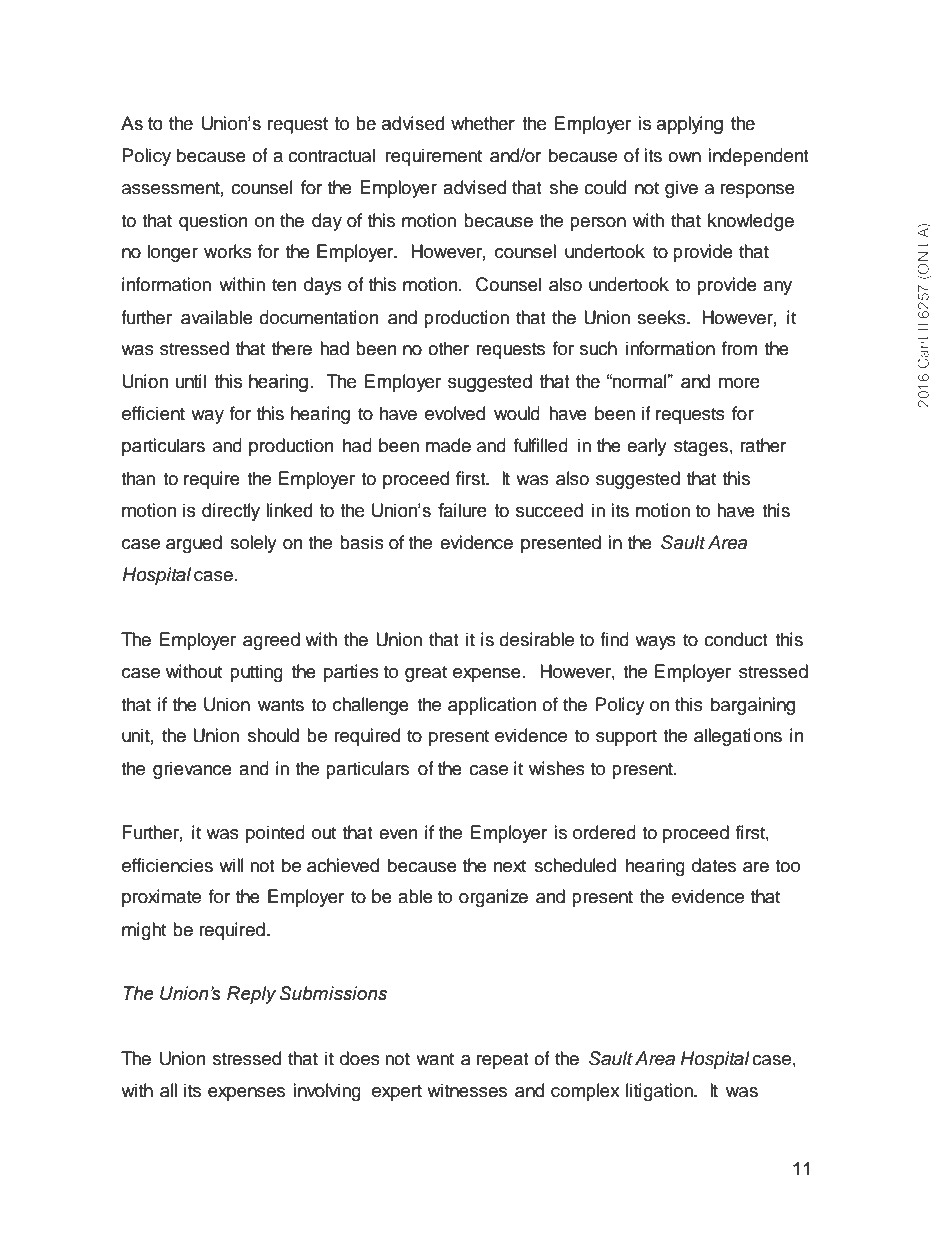 The height and width of the page is (1233, 952). I want to click on litigation, so click(660, 1092).
